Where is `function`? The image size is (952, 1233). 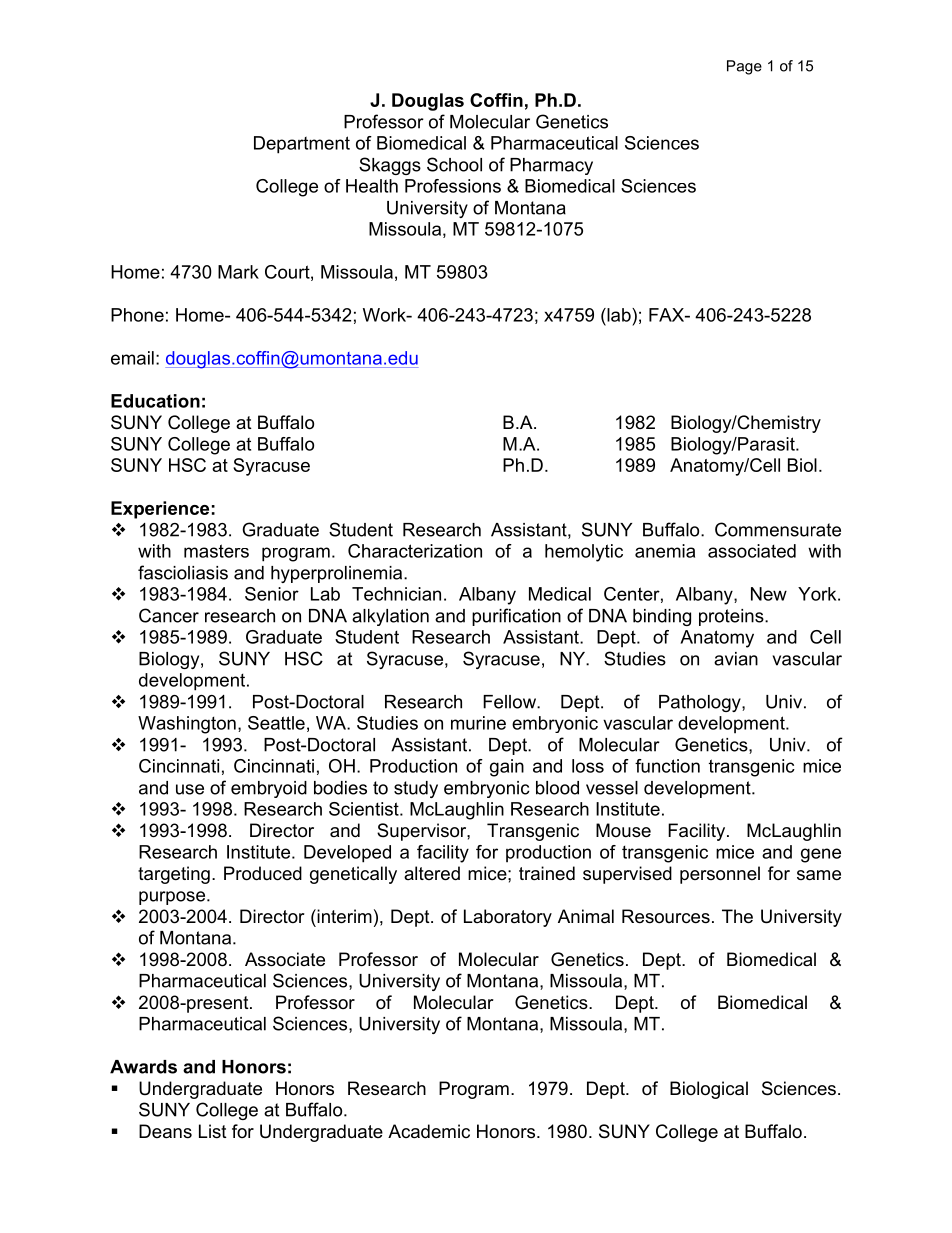 function is located at coordinates (667, 766).
